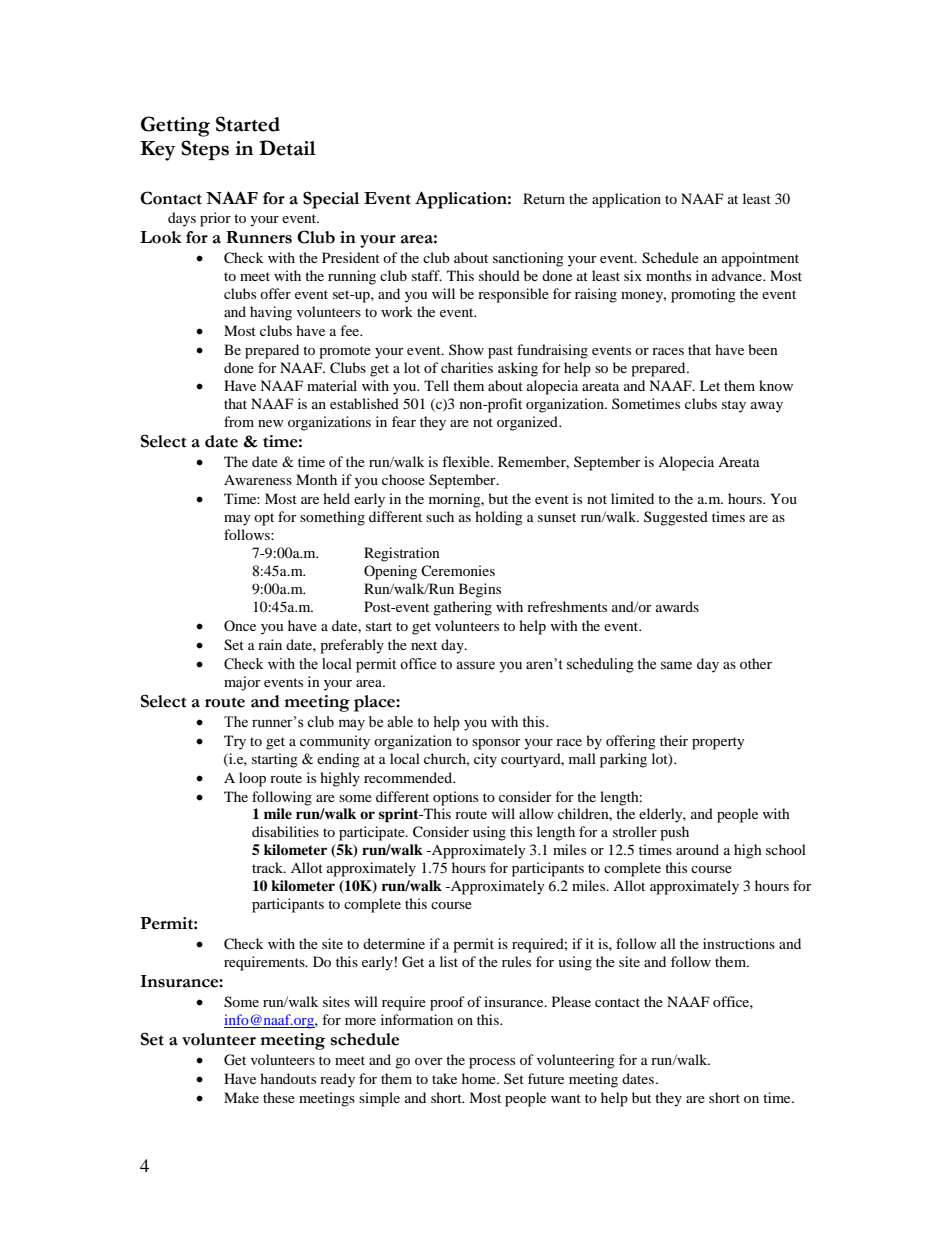 The image size is (952, 1233). I want to click on gathering, so click(462, 608).
